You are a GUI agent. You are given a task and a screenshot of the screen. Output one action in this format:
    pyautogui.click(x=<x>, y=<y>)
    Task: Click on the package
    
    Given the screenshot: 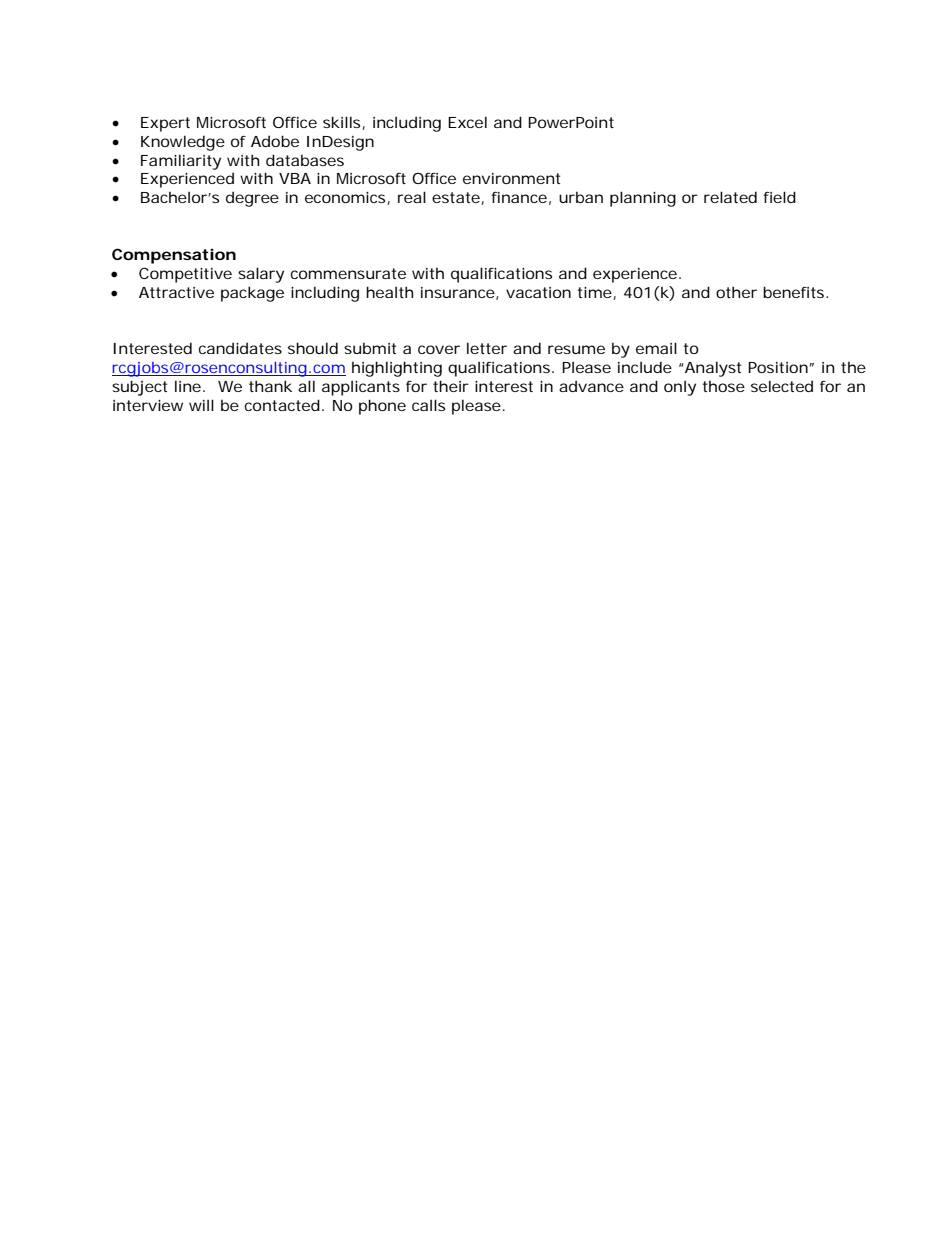 What is the action you would take?
    pyautogui.click(x=252, y=294)
